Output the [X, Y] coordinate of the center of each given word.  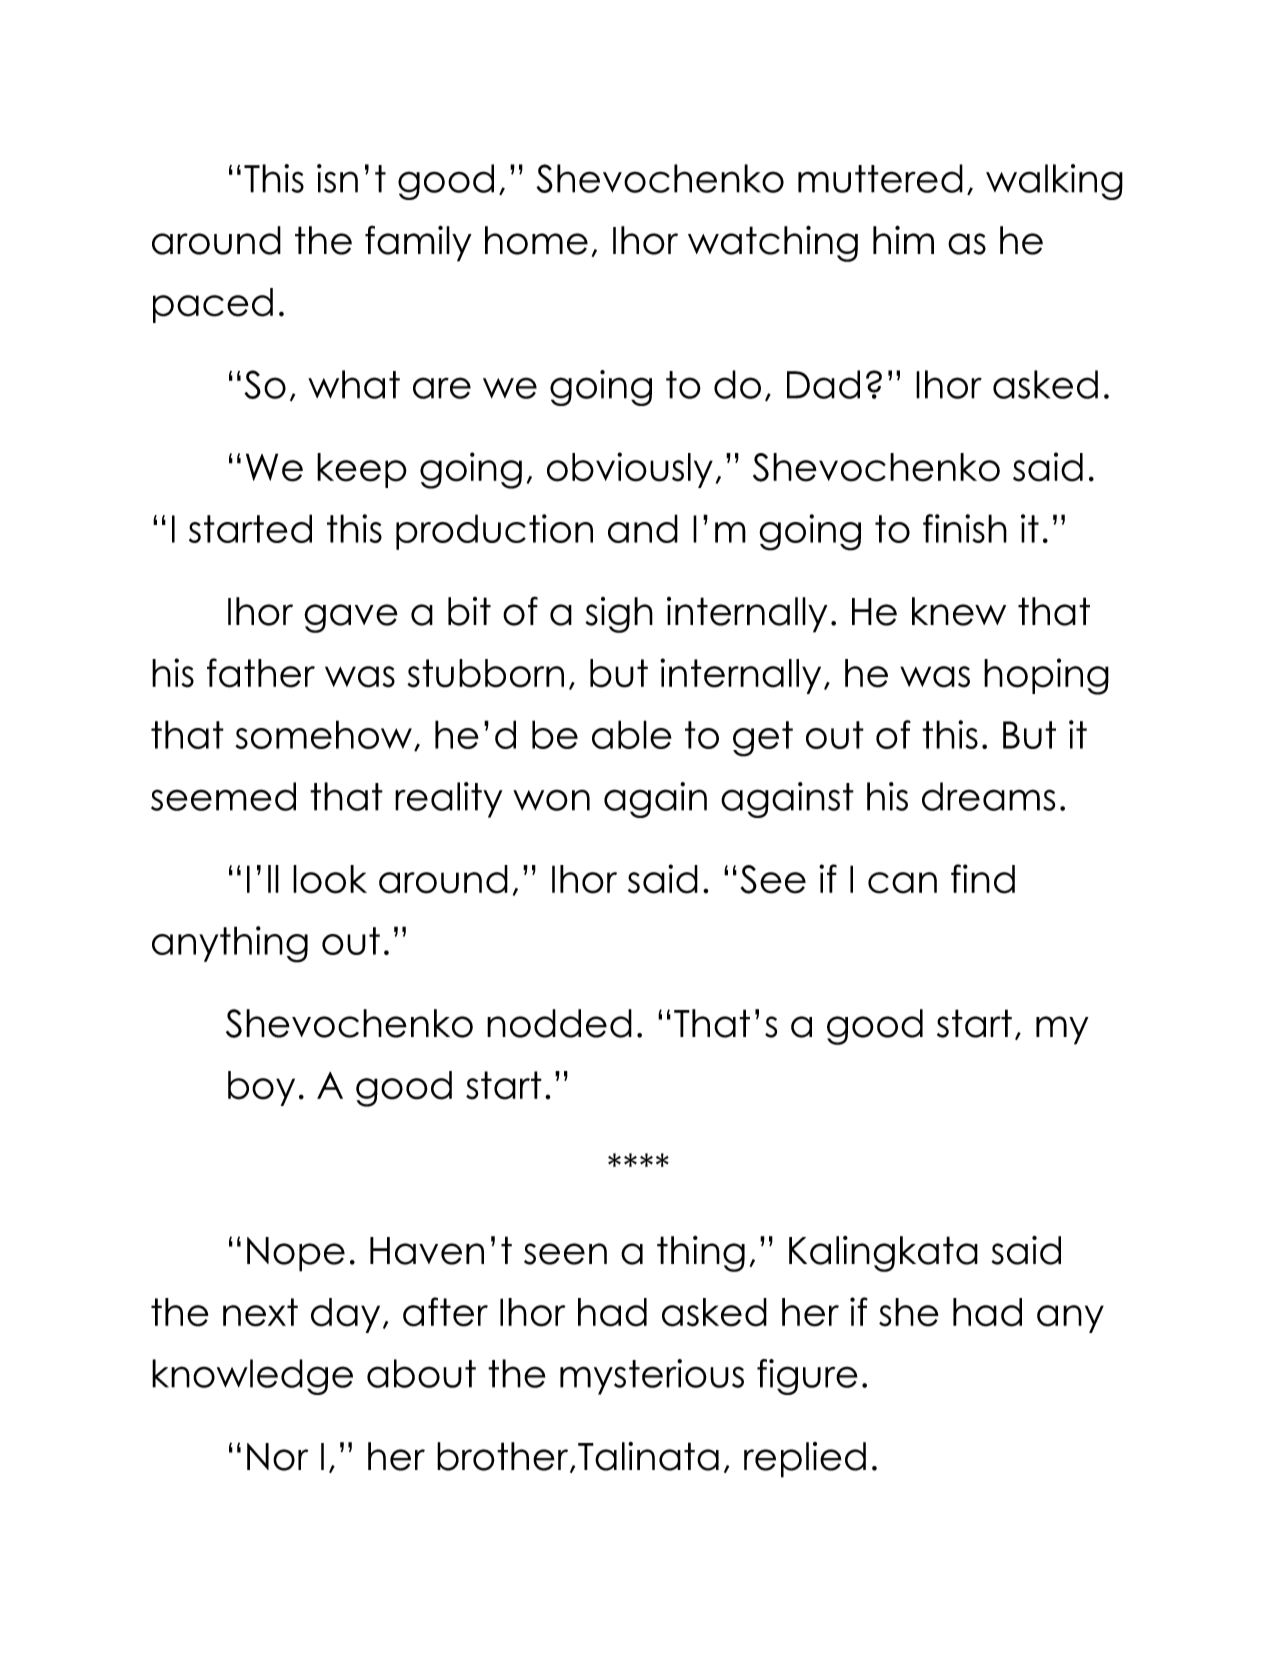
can [902, 883]
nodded [559, 1023]
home [536, 240]
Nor [278, 1457]
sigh [619, 615]
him [903, 239]
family [418, 243]
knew [959, 611]
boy [261, 1088]
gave [351, 618]
